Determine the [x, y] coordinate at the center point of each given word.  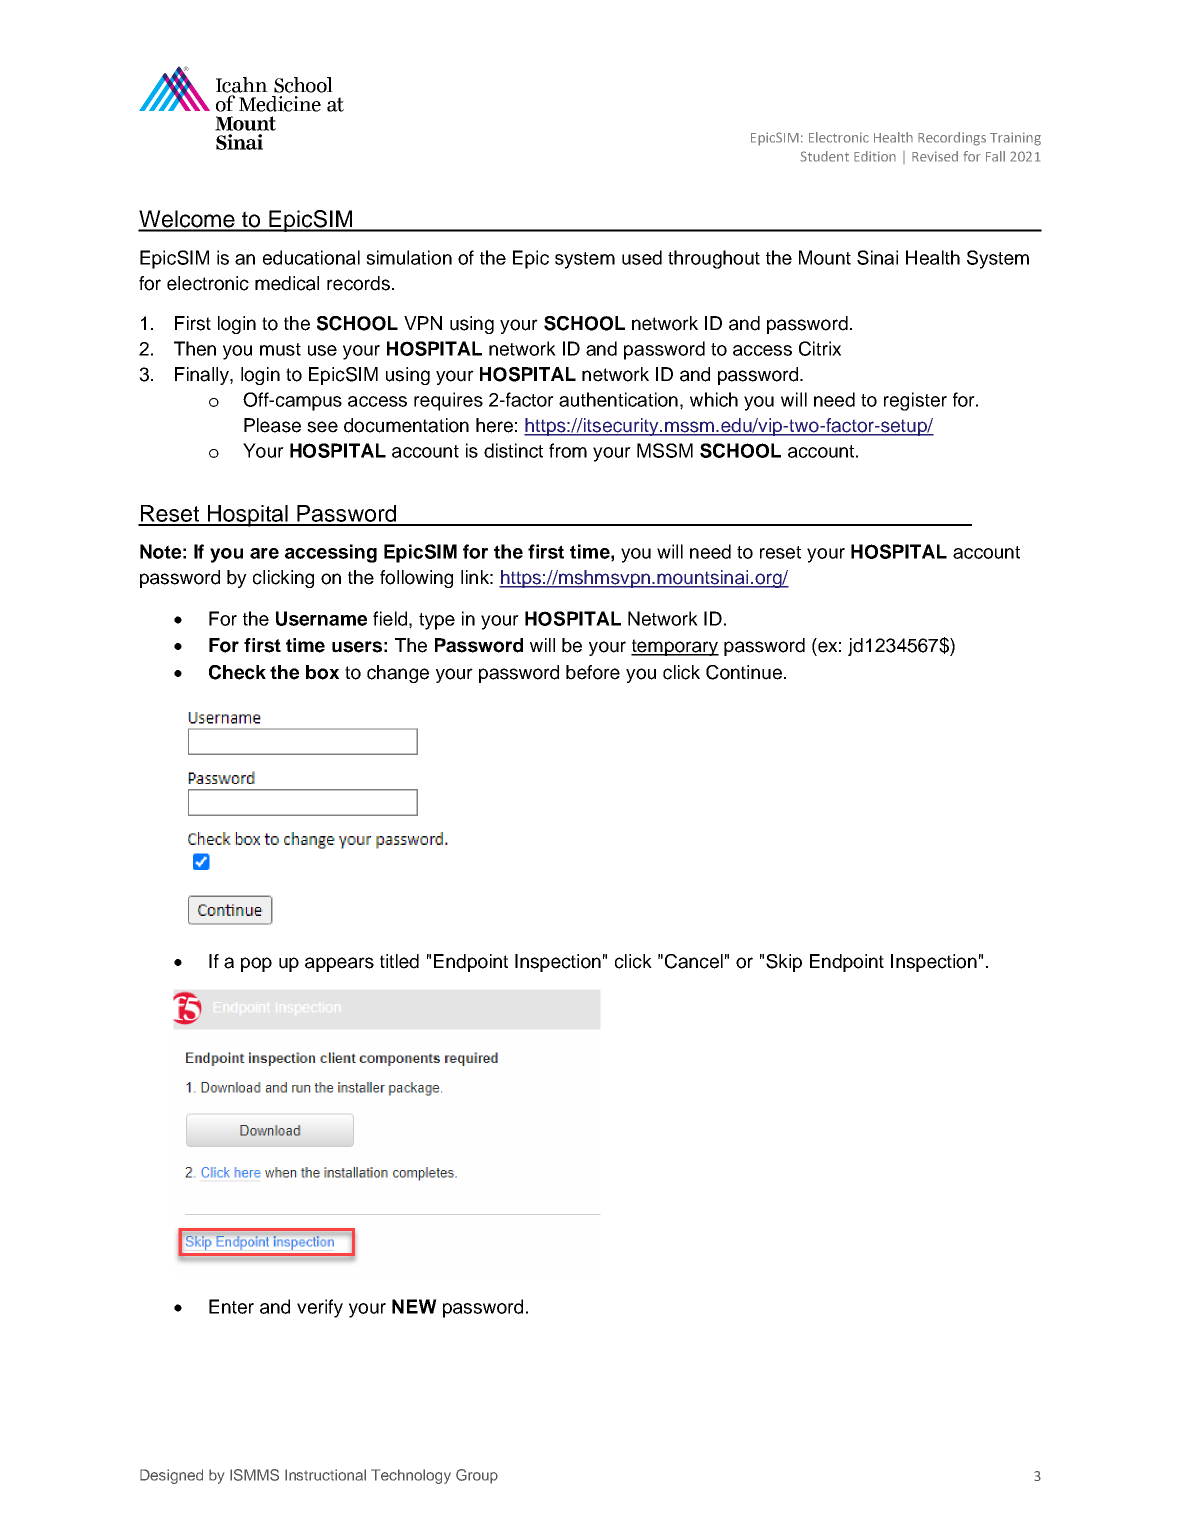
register [915, 401]
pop [256, 964]
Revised [935, 156]
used [642, 257]
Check [237, 672]
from [568, 450]
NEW [414, 1306]
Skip [784, 963]
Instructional [325, 1475]
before [593, 672]
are [264, 553]
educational [311, 257]
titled [399, 961]
